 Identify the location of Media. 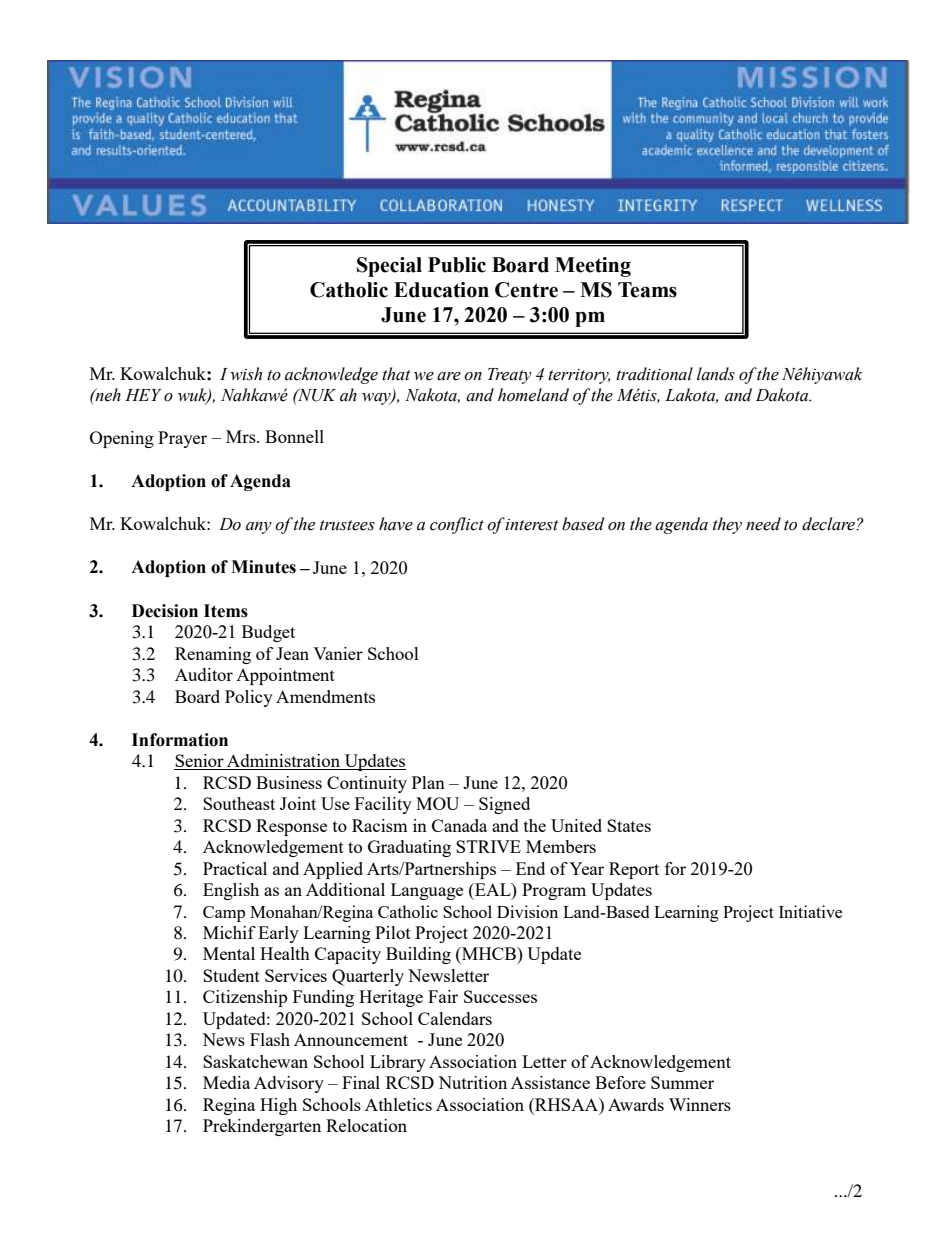
(226, 1082).
